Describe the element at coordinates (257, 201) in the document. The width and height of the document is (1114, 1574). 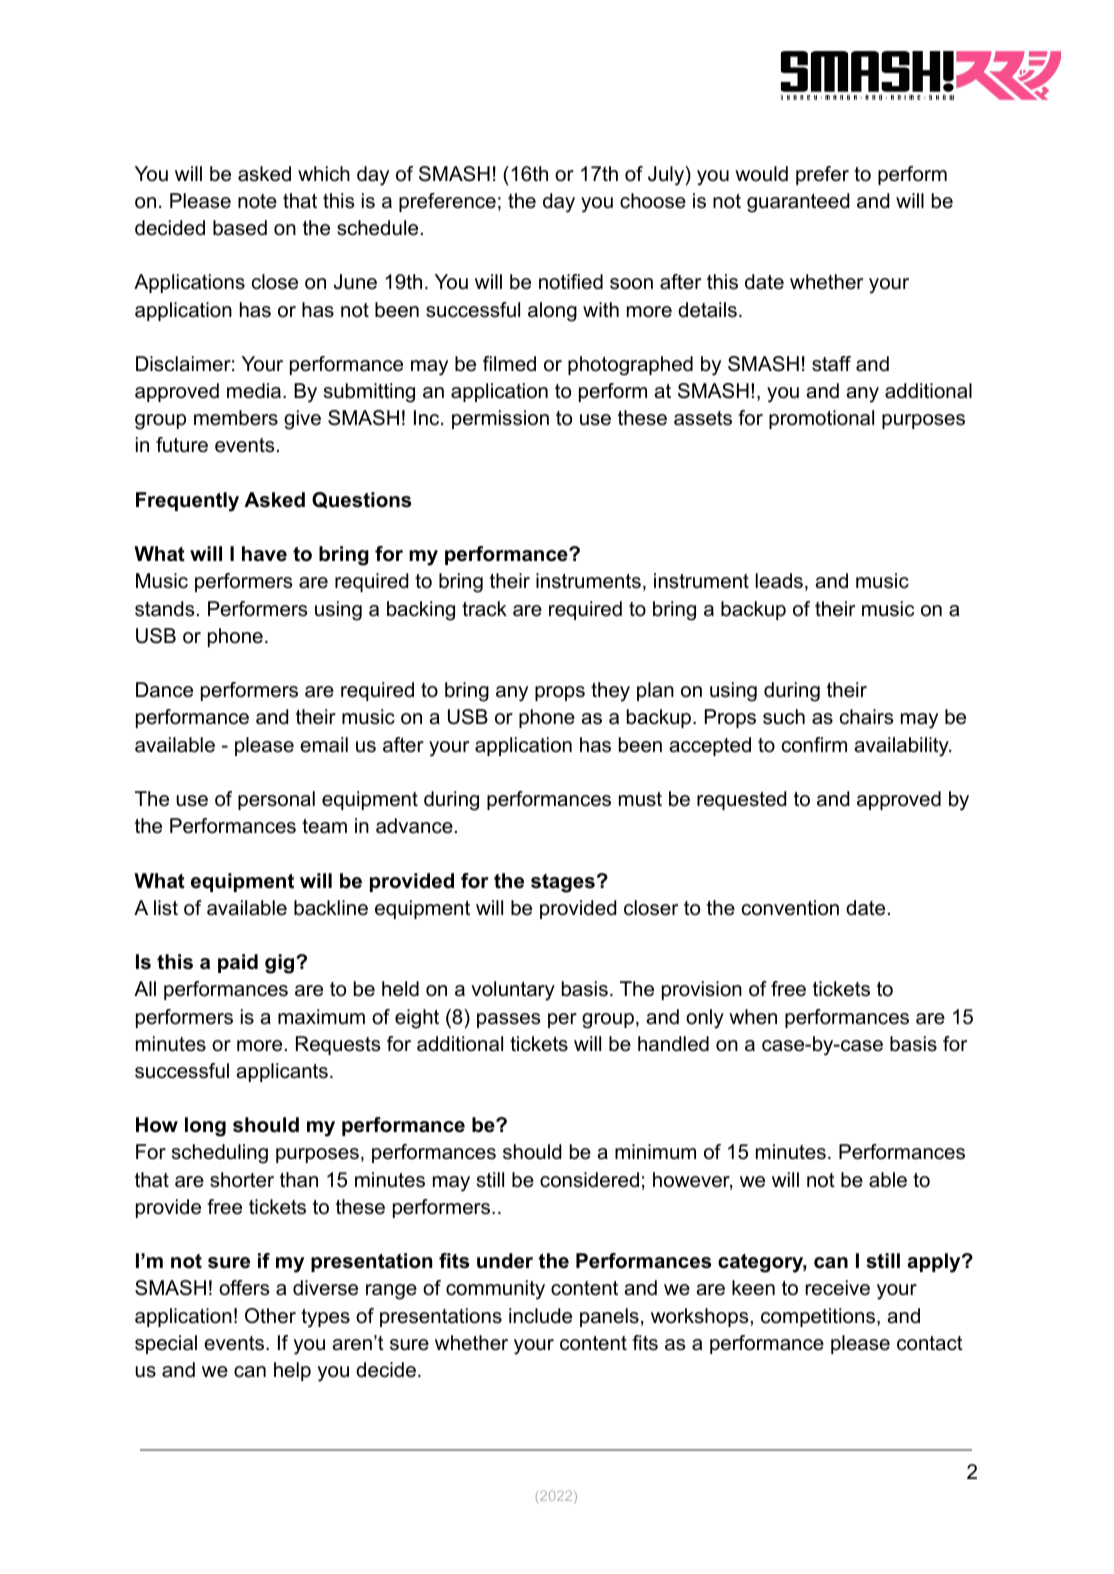
I see `note` at that location.
